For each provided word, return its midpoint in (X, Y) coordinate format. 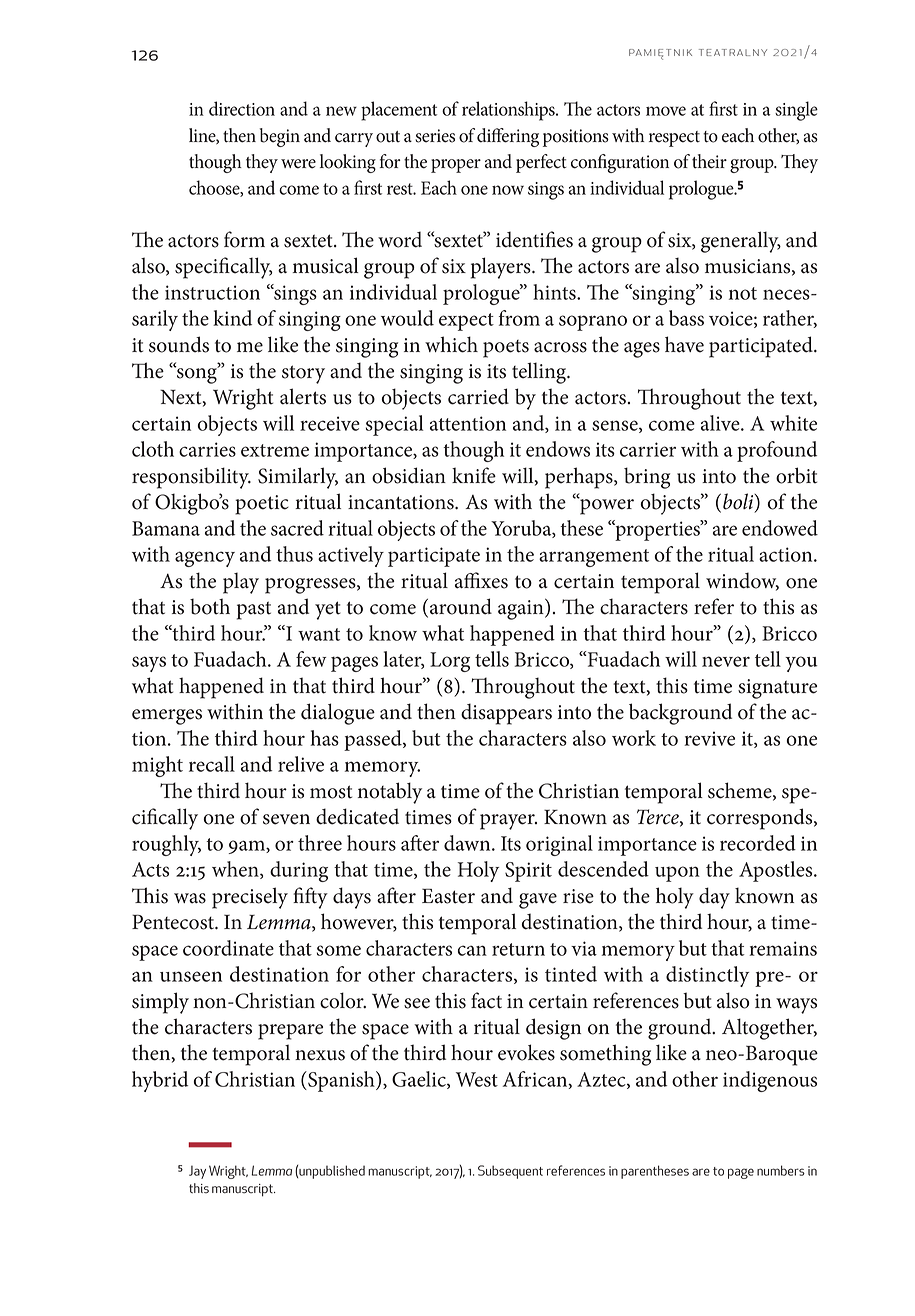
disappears (506, 714)
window (742, 581)
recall (212, 764)
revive (709, 738)
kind (232, 318)
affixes (481, 580)
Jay (197, 1172)
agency (205, 559)
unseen (191, 976)
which (451, 344)
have (684, 344)
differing (508, 137)
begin (280, 137)
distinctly (707, 976)
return (518, 949)
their (709, 161)
